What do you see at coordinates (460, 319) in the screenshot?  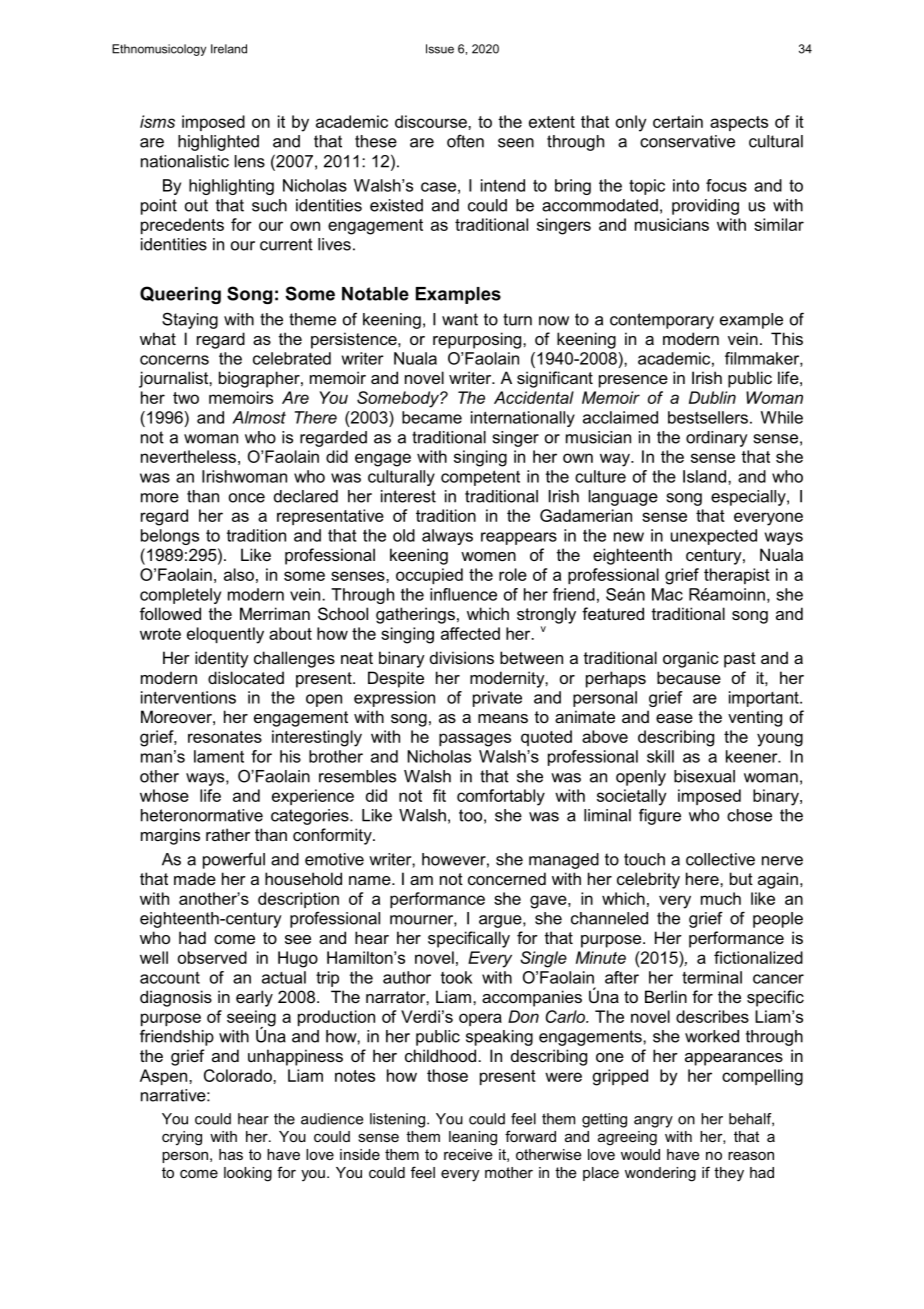 I see `want` at bounding box center [460, 319].
